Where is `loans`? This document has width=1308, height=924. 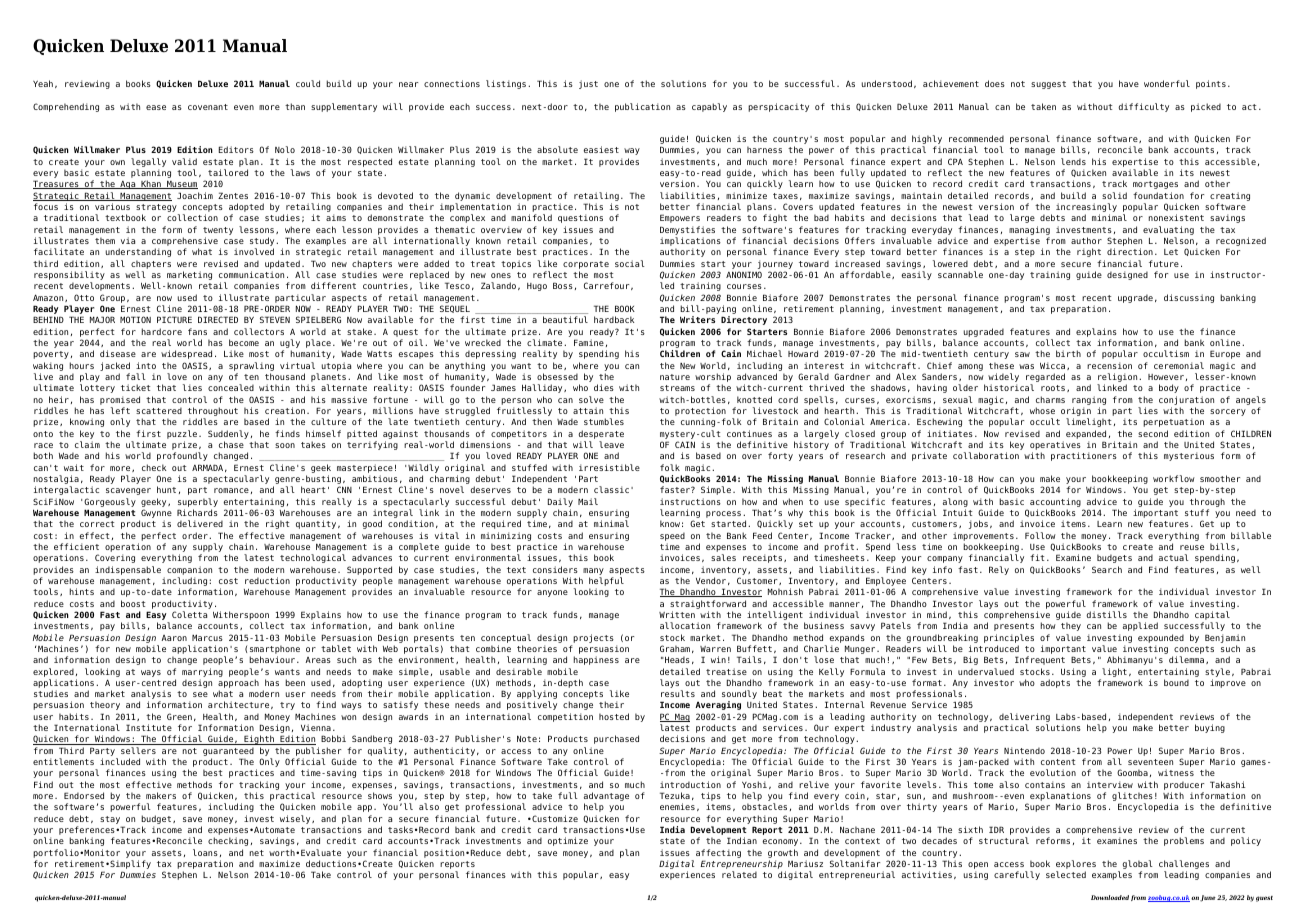 loans is located at coordinates (205, 852).
